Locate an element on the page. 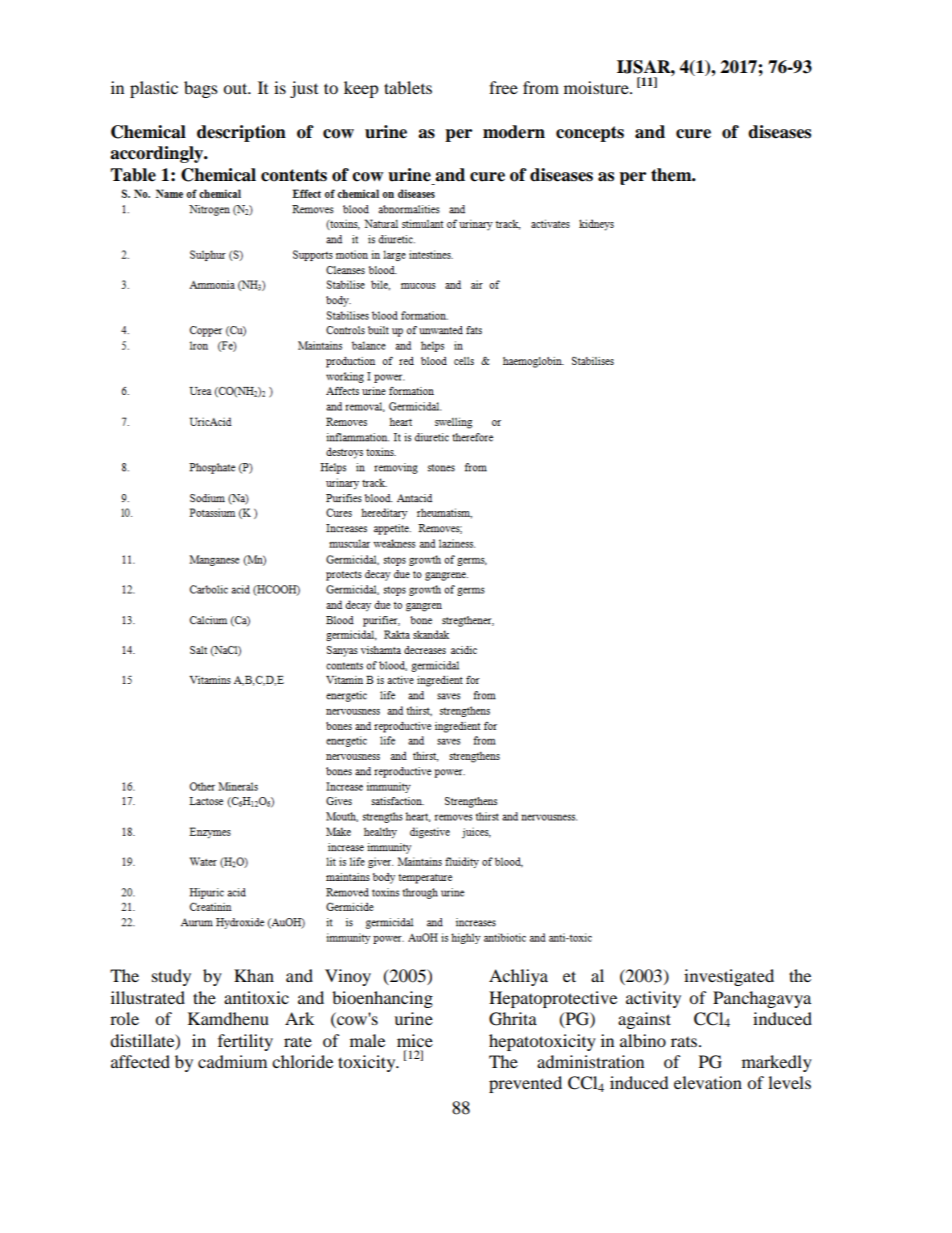  contents is located at coordinates (294, 175).
